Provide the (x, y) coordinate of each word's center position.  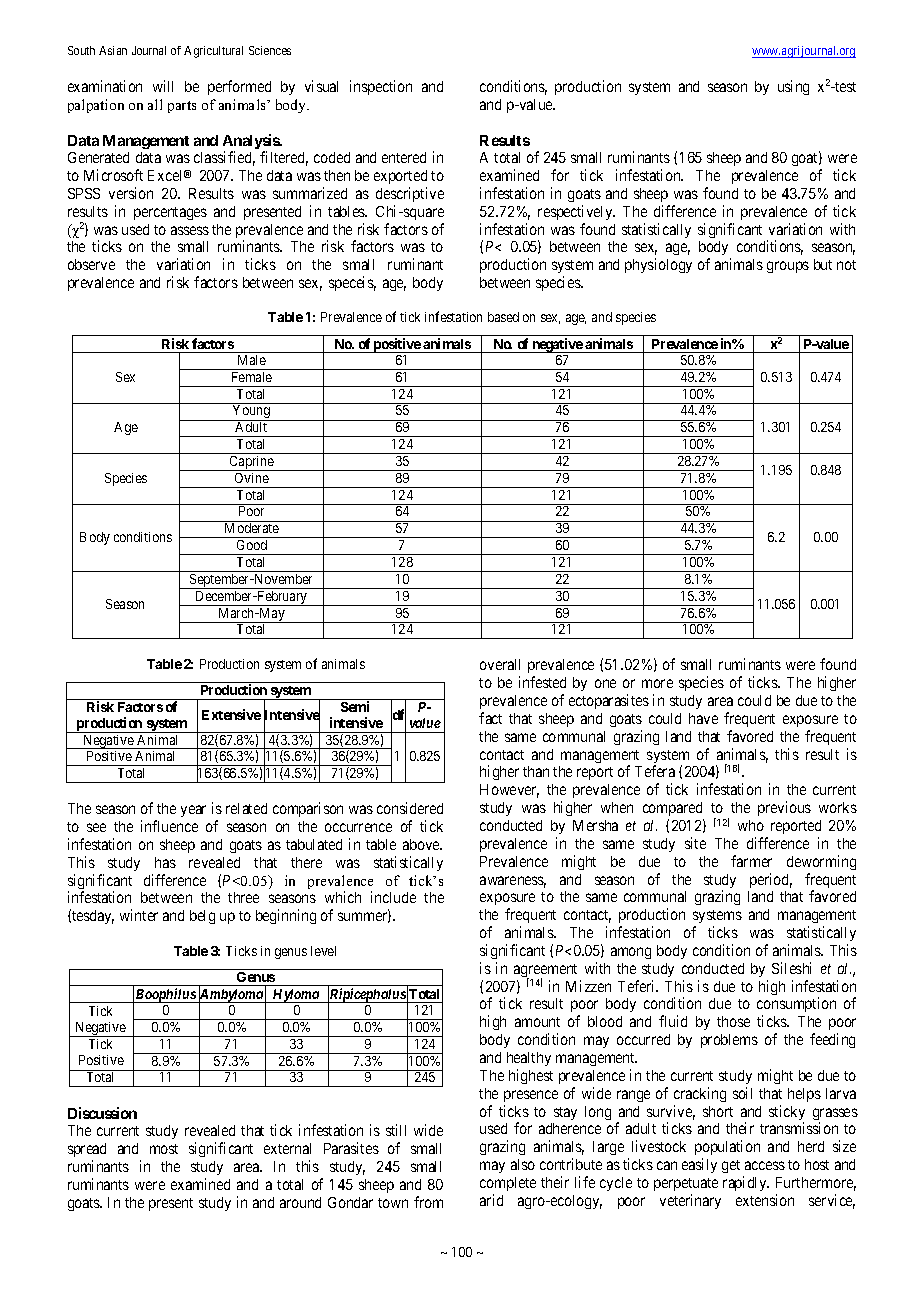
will (163, 86)
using (793, 87)
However (509, 791)
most (164, 1149)
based (503, 317)
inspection (381, 87)
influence (169, 826)
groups (788, 267)
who (751, 825)
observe (91, 264)
